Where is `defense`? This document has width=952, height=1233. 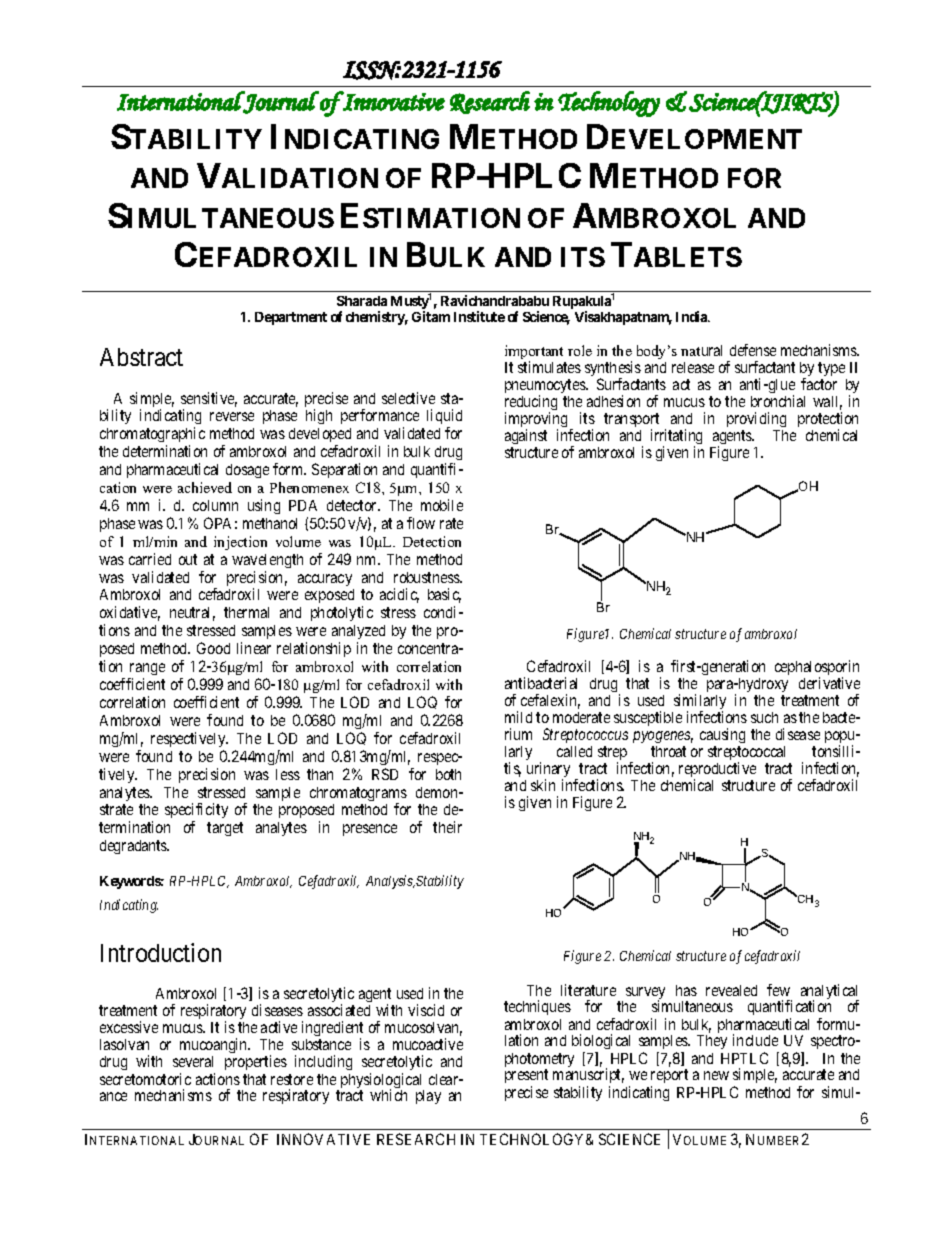 defense is located at coordinates (753, 350).
